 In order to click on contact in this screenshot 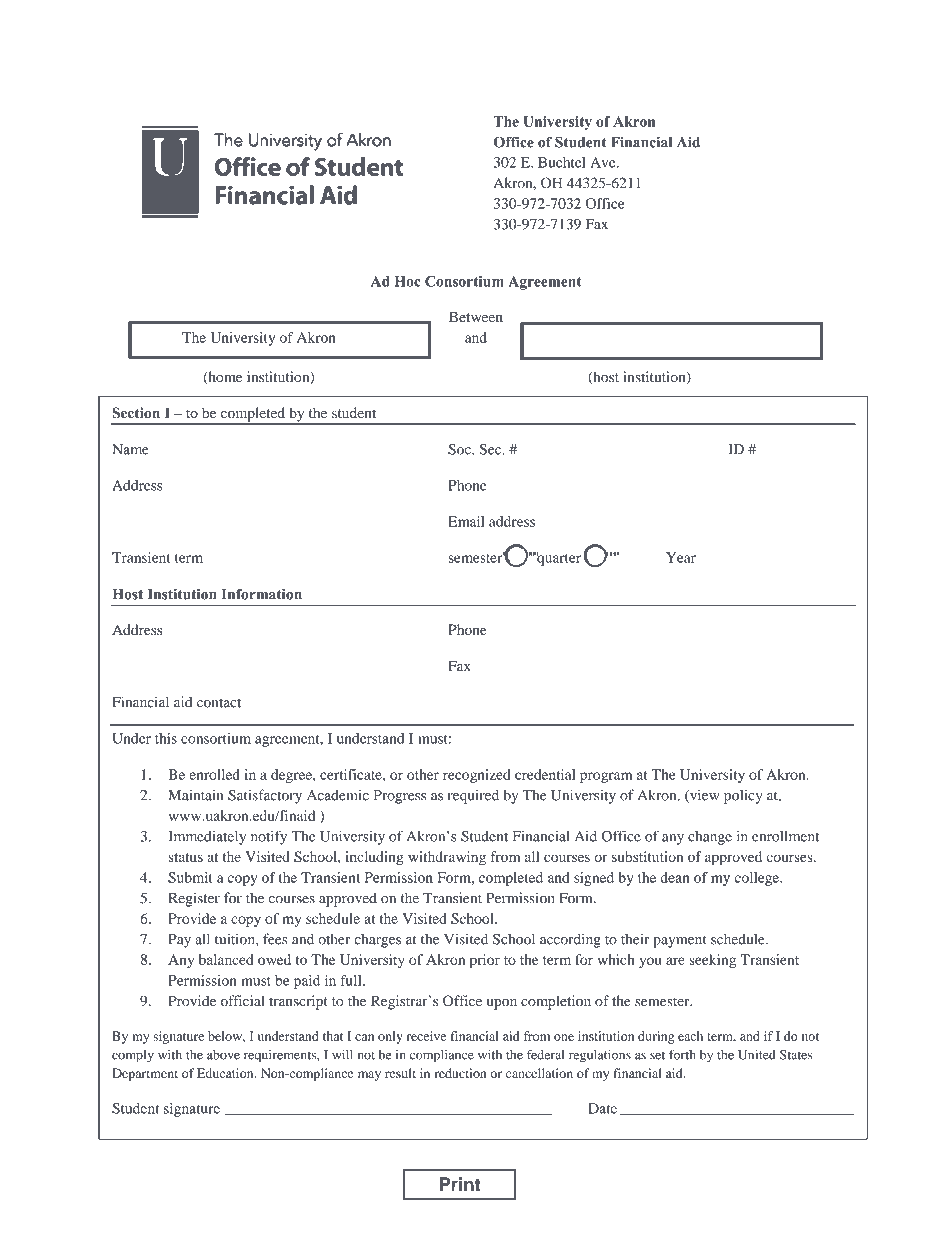, I will do `click(219, 703)`.
